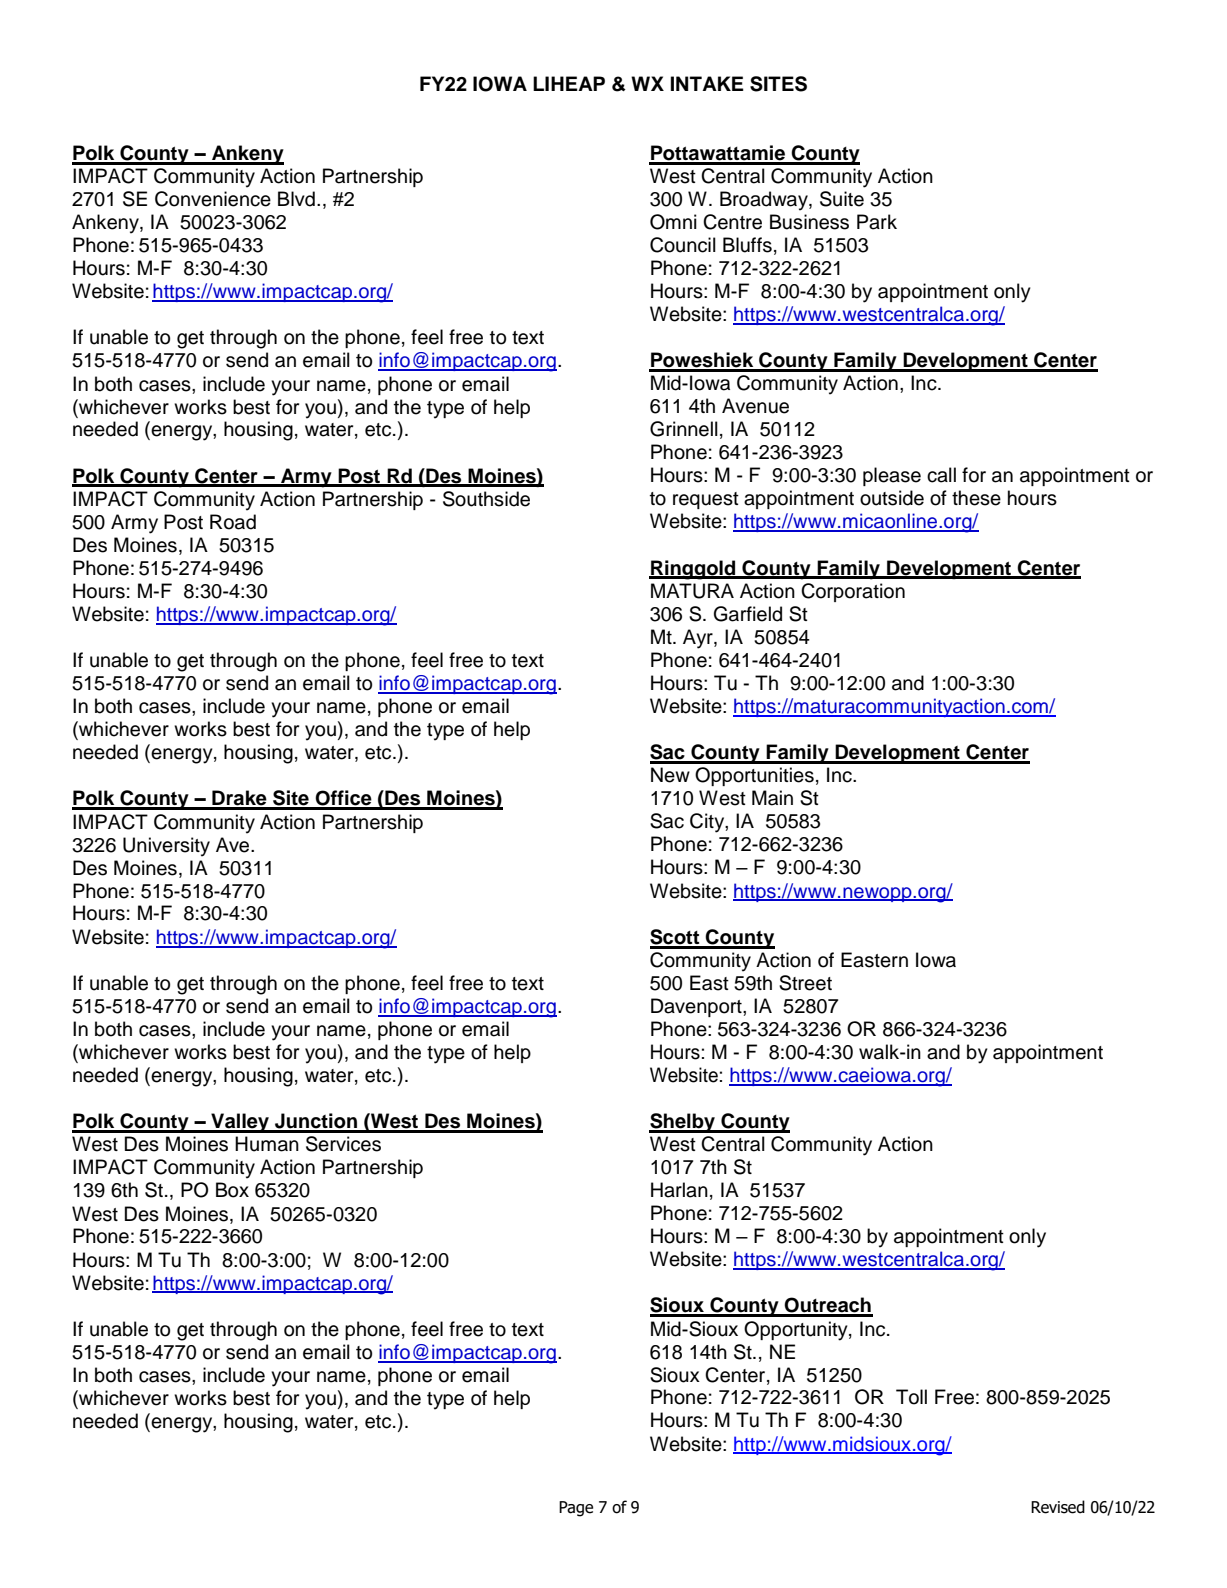 Image resolution: width=1227 pixels, height=1588 pixels. What do you see at coordinates (805, 983) in the page?
I see `Street` at bounding box center [805, 983].
